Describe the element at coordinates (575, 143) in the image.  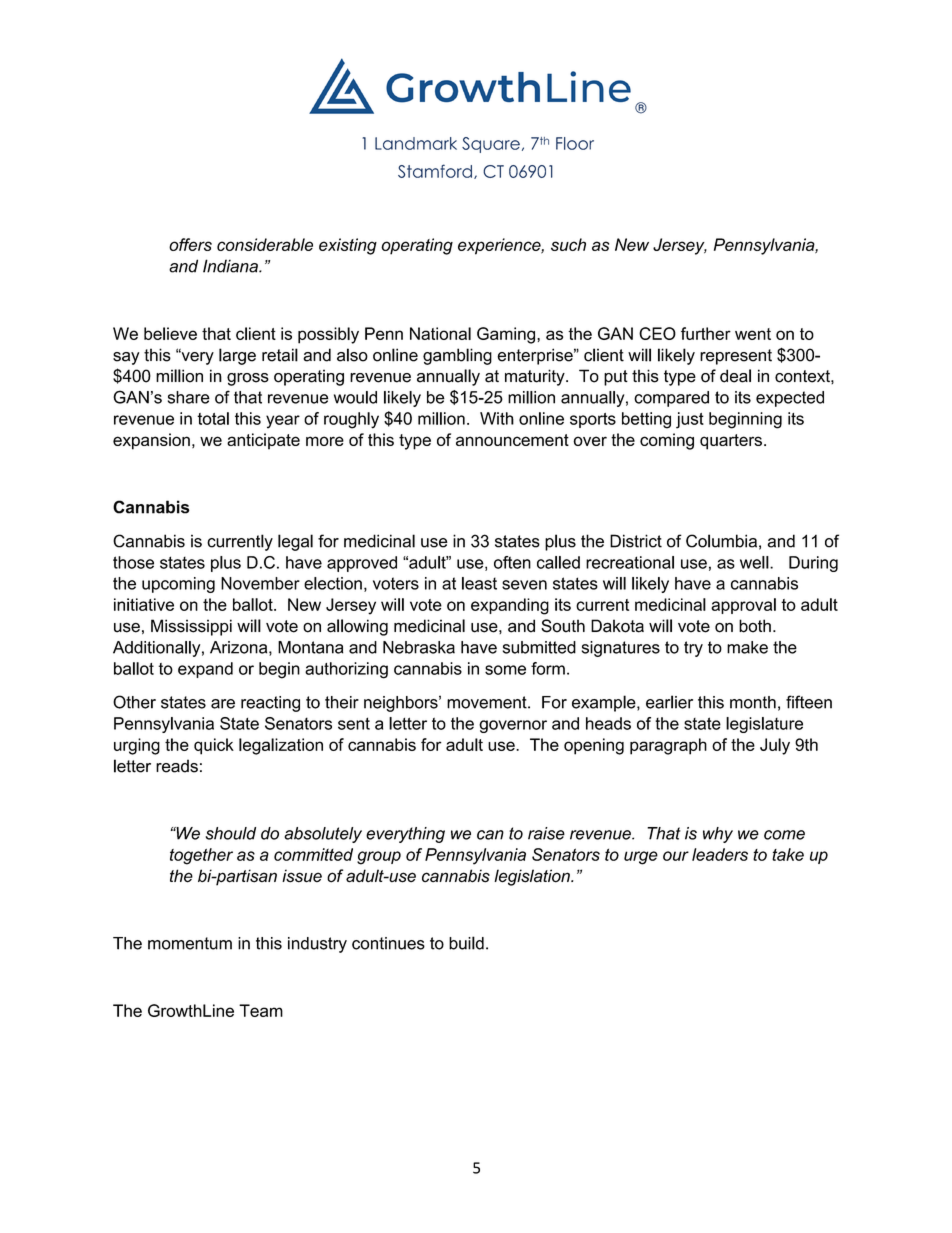
I see `Floor` at that location.
